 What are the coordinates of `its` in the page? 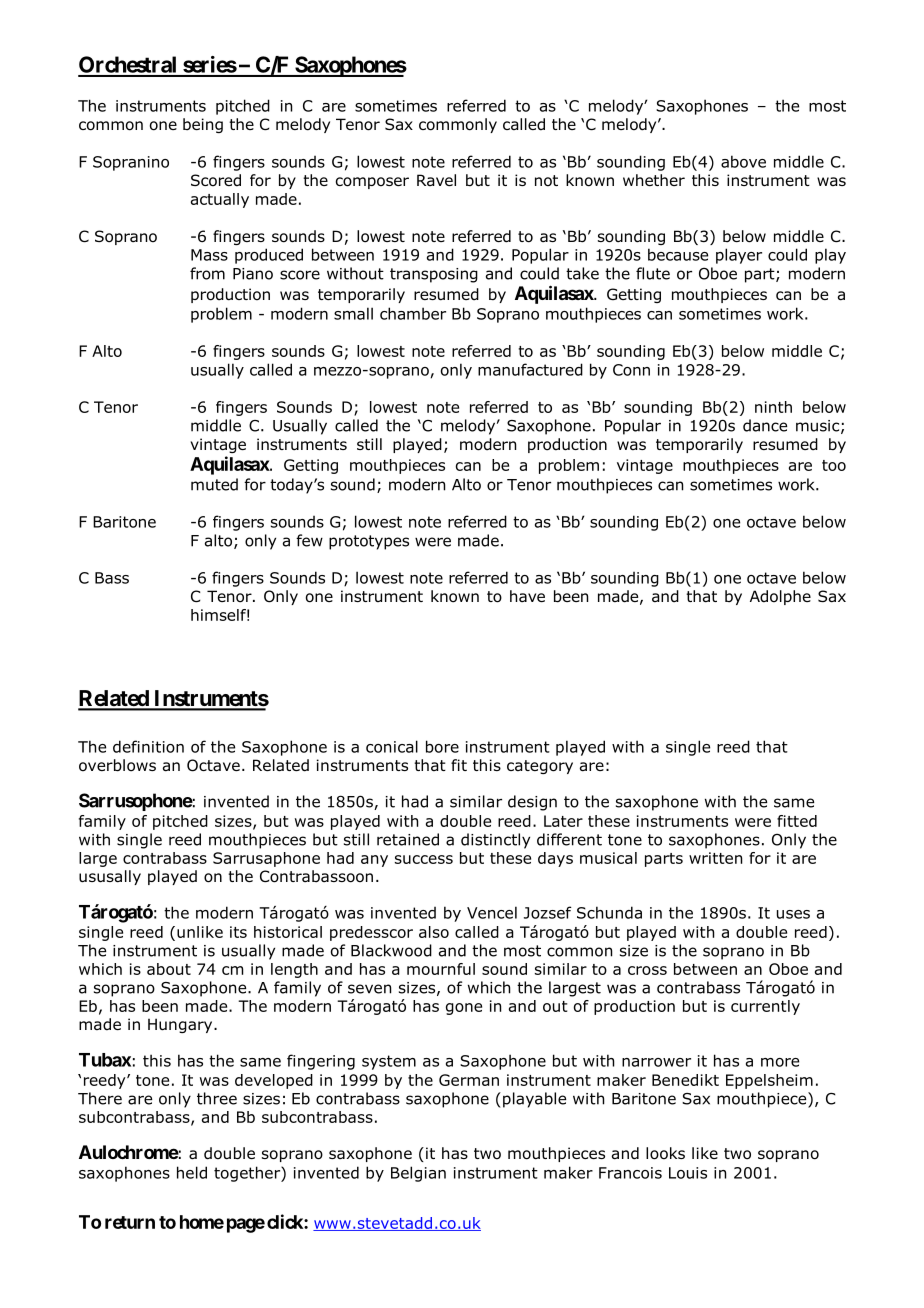 It's located at (238, 932).
